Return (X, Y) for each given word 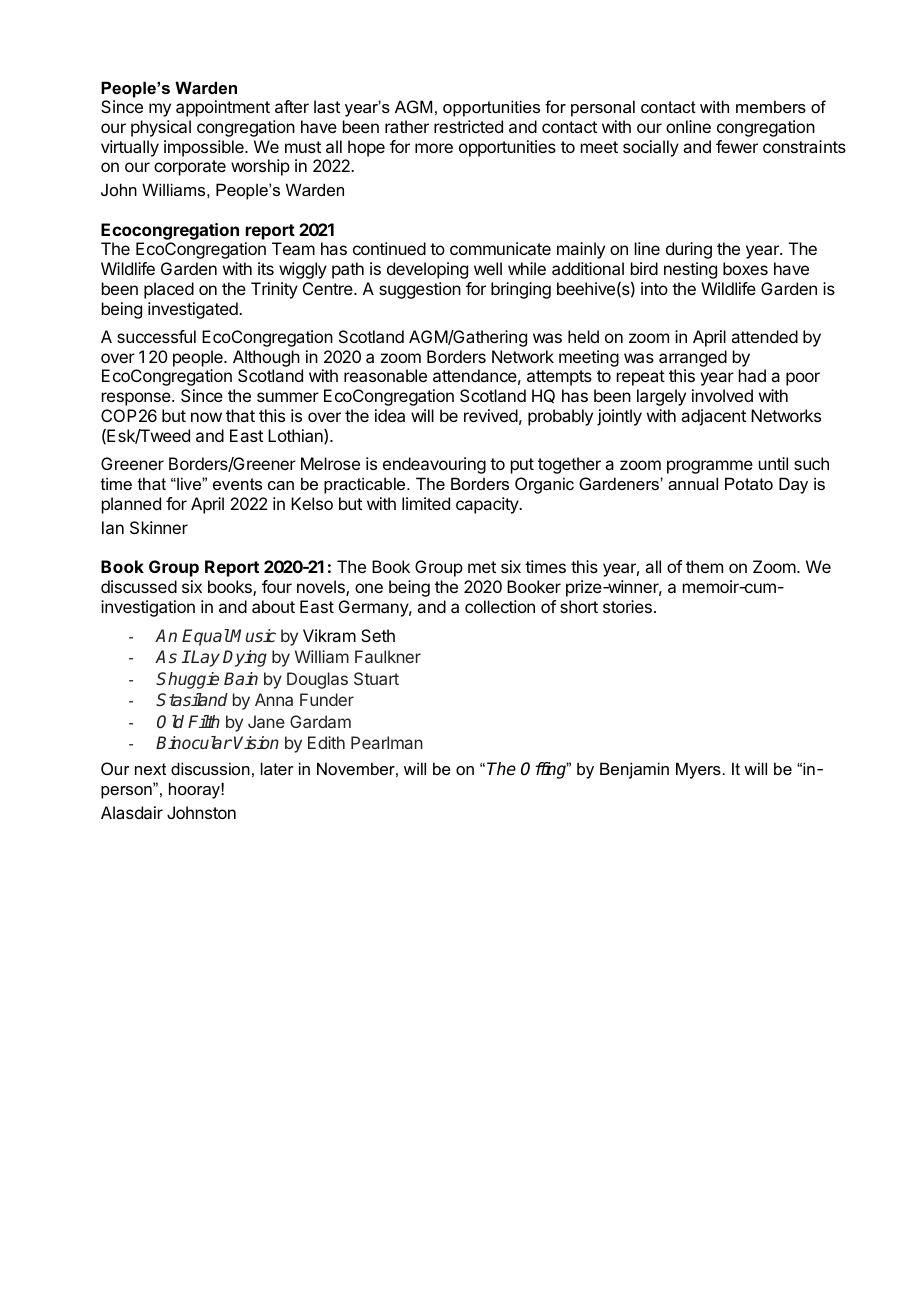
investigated (194, 310)
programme (710, 467)
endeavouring (434, 465)
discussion (210, 768)
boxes (745, 268)
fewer (737, 146)
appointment (223, 108)
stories (627, 606)
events (237, 484)
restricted (468, 126)
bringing (521, 290)
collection (500, 606)
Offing (545, 770)
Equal (206, 637)
